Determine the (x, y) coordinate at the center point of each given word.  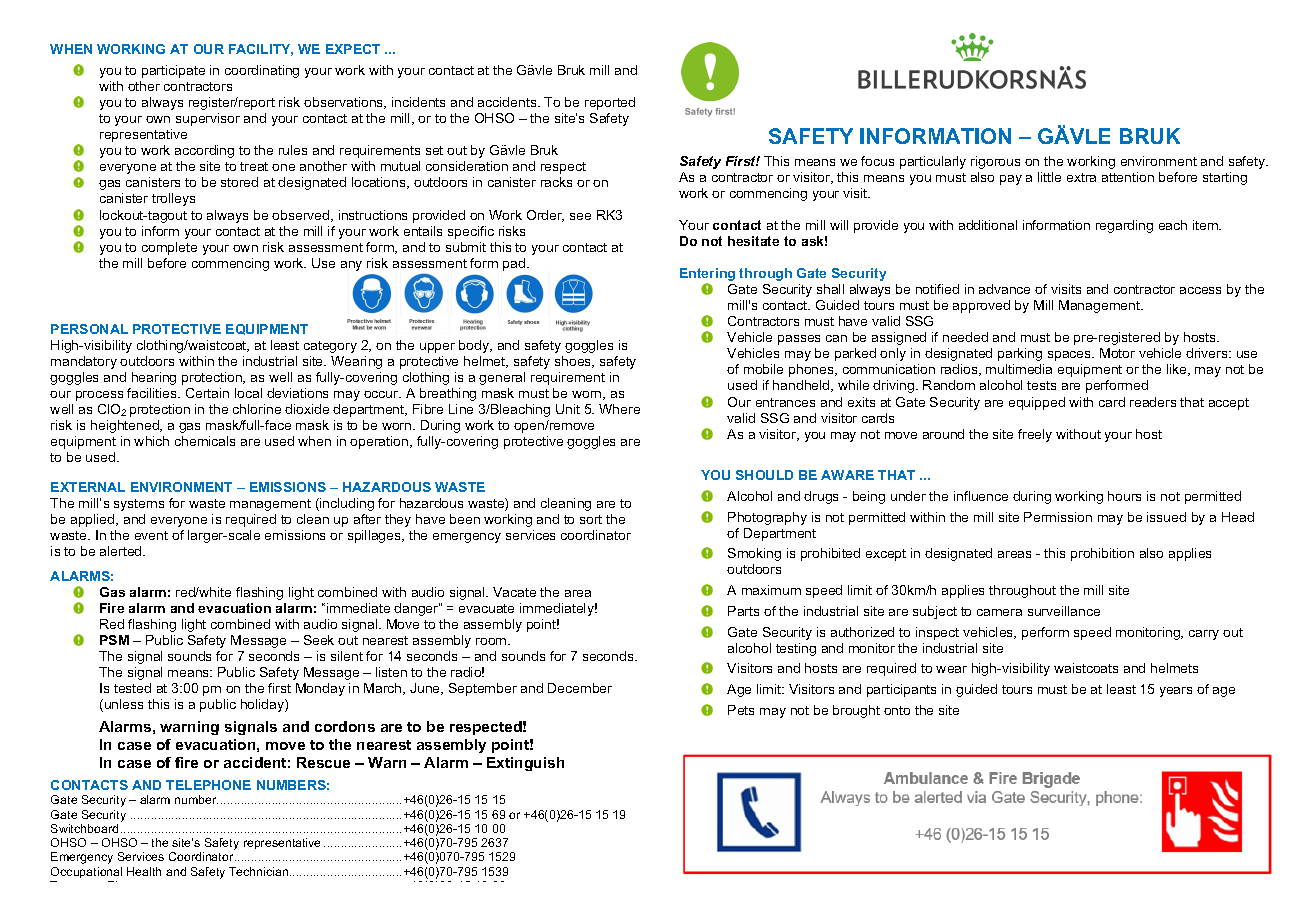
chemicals (205, 441)
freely (1035, 435)
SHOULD (764, 475)
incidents (418, 102)
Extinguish (525, 764)
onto (897, 710)
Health (144, 871)
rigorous (995, 162)
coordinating (262, 71)
